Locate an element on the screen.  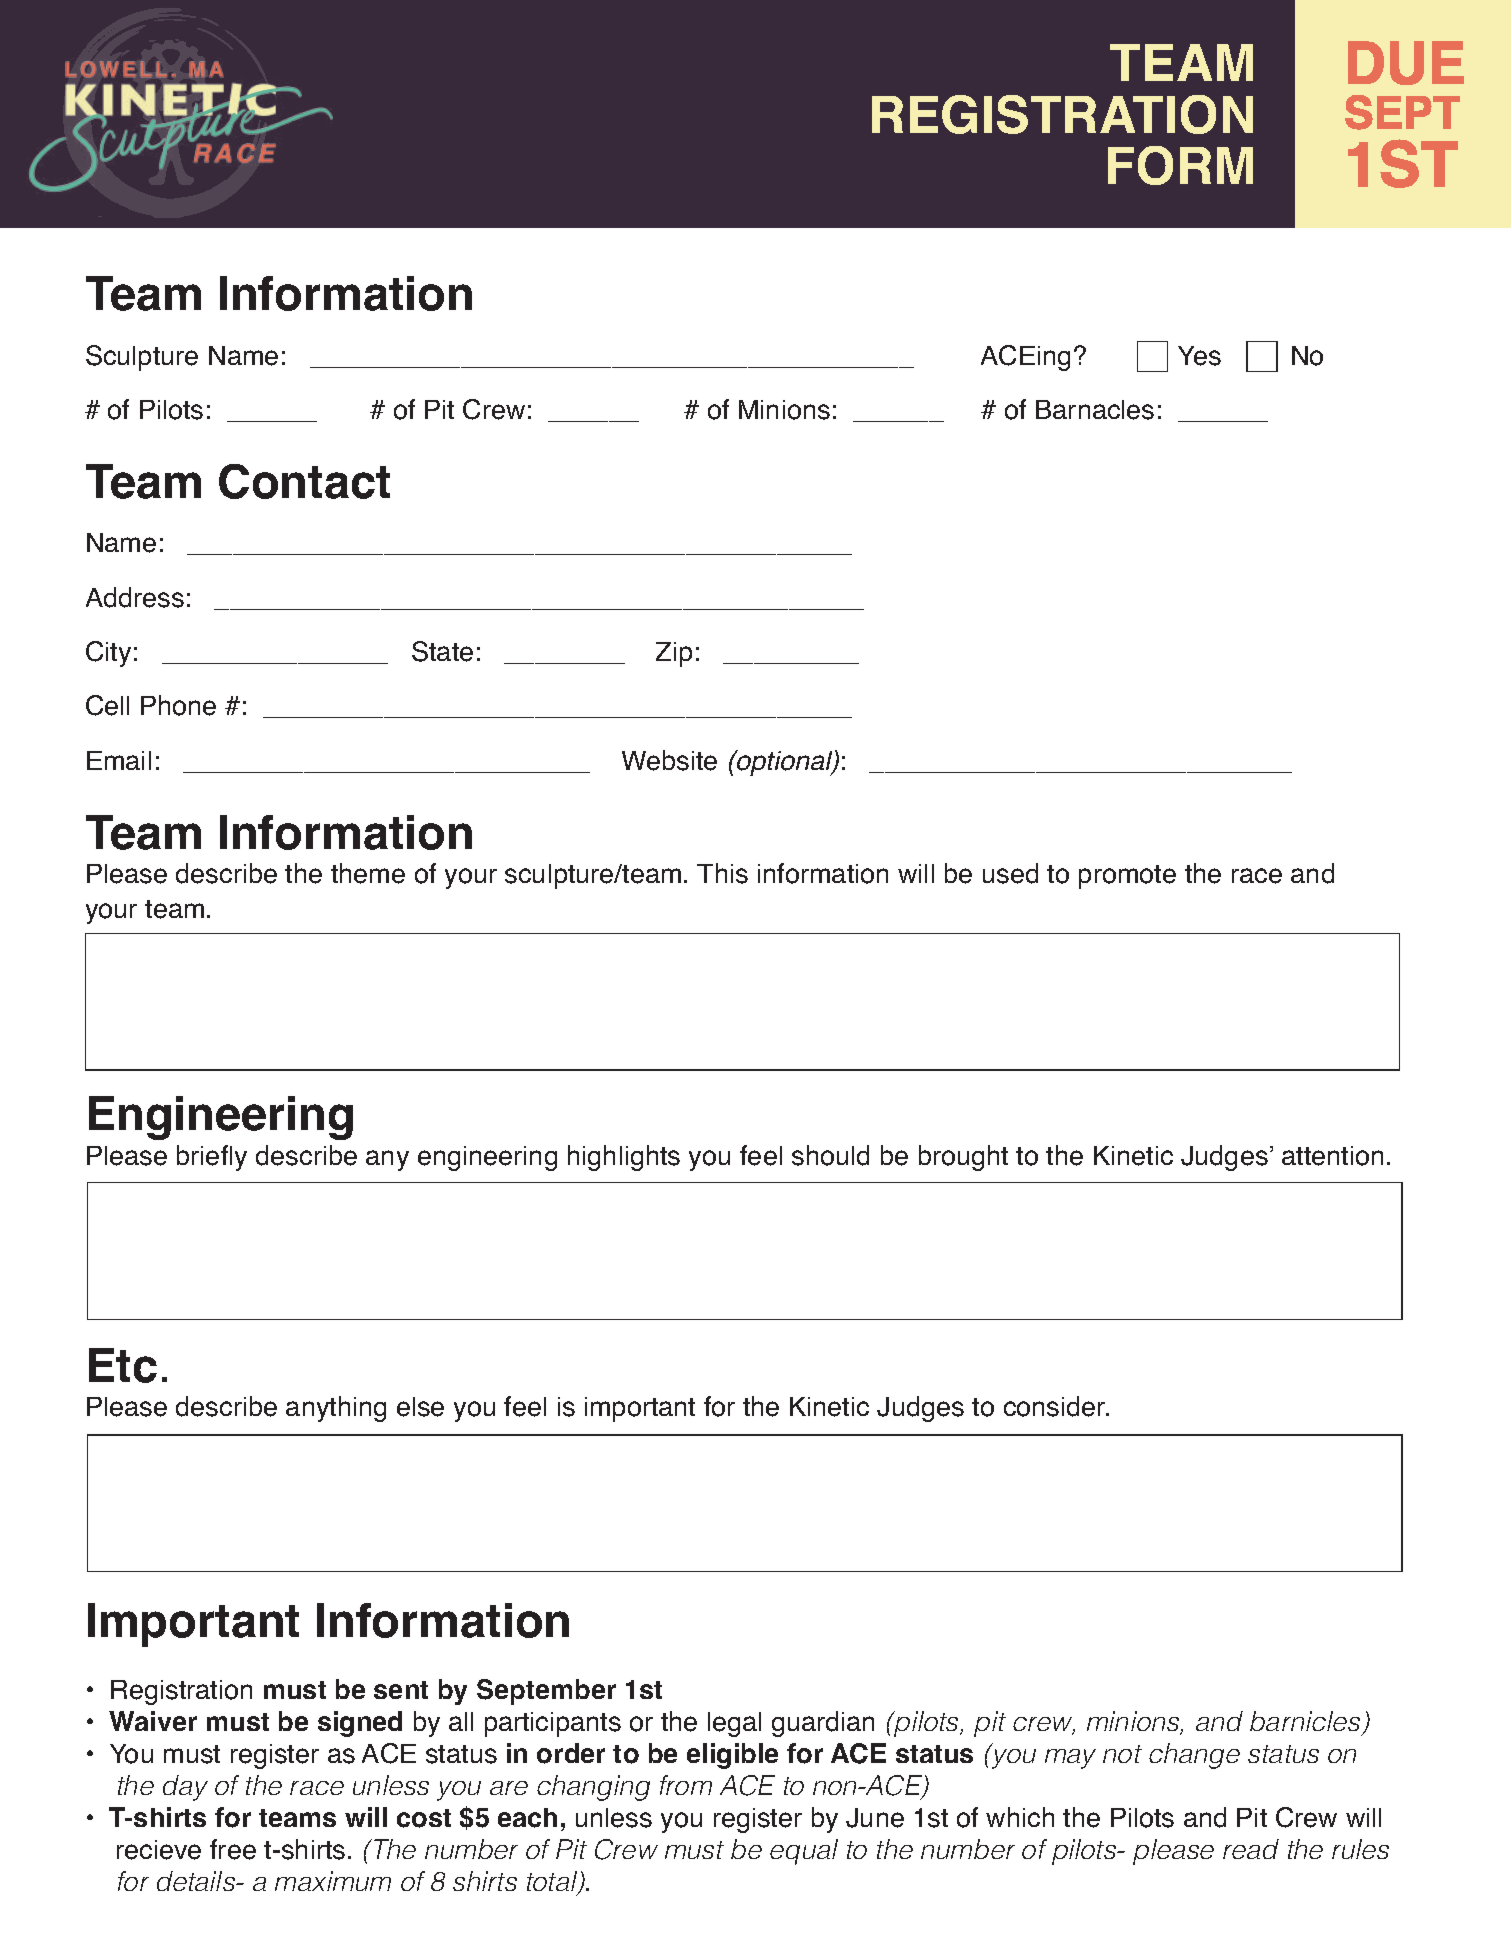
Yes is located at coordinates (1199, 356).
